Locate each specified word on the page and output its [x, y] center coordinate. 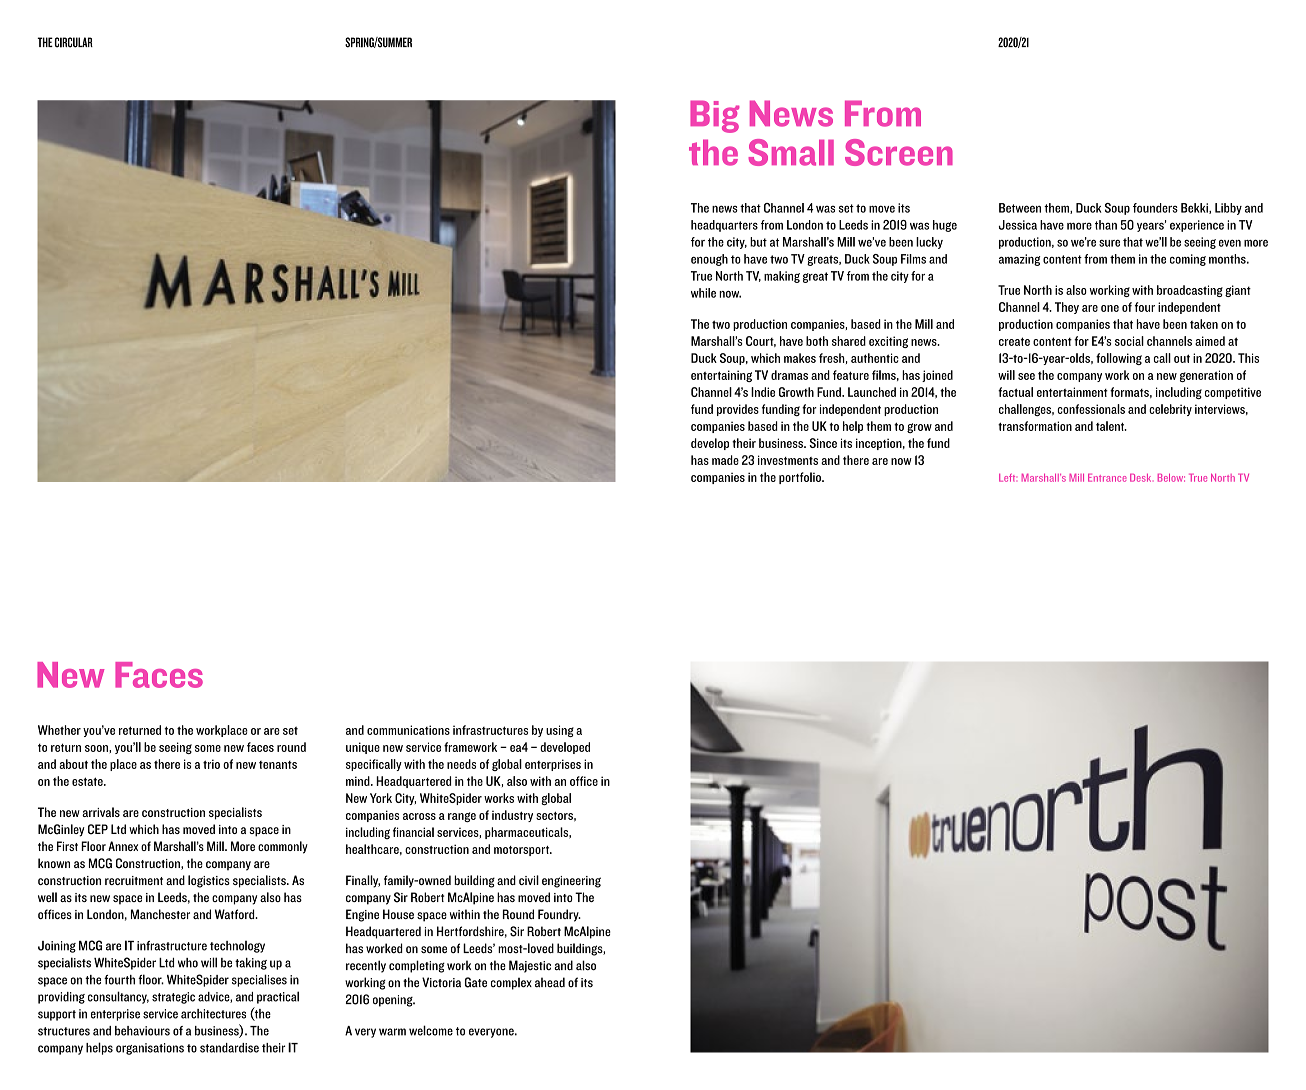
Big [715, 116]
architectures [213, 1014]
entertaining [721, 376]
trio [211, 764]
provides [738, 410]
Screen [899, 152]
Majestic [530, 966]
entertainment [1072, 392]
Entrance [1107, 477]
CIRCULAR [74, 42]
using [560, 731]
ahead [550, 982]
